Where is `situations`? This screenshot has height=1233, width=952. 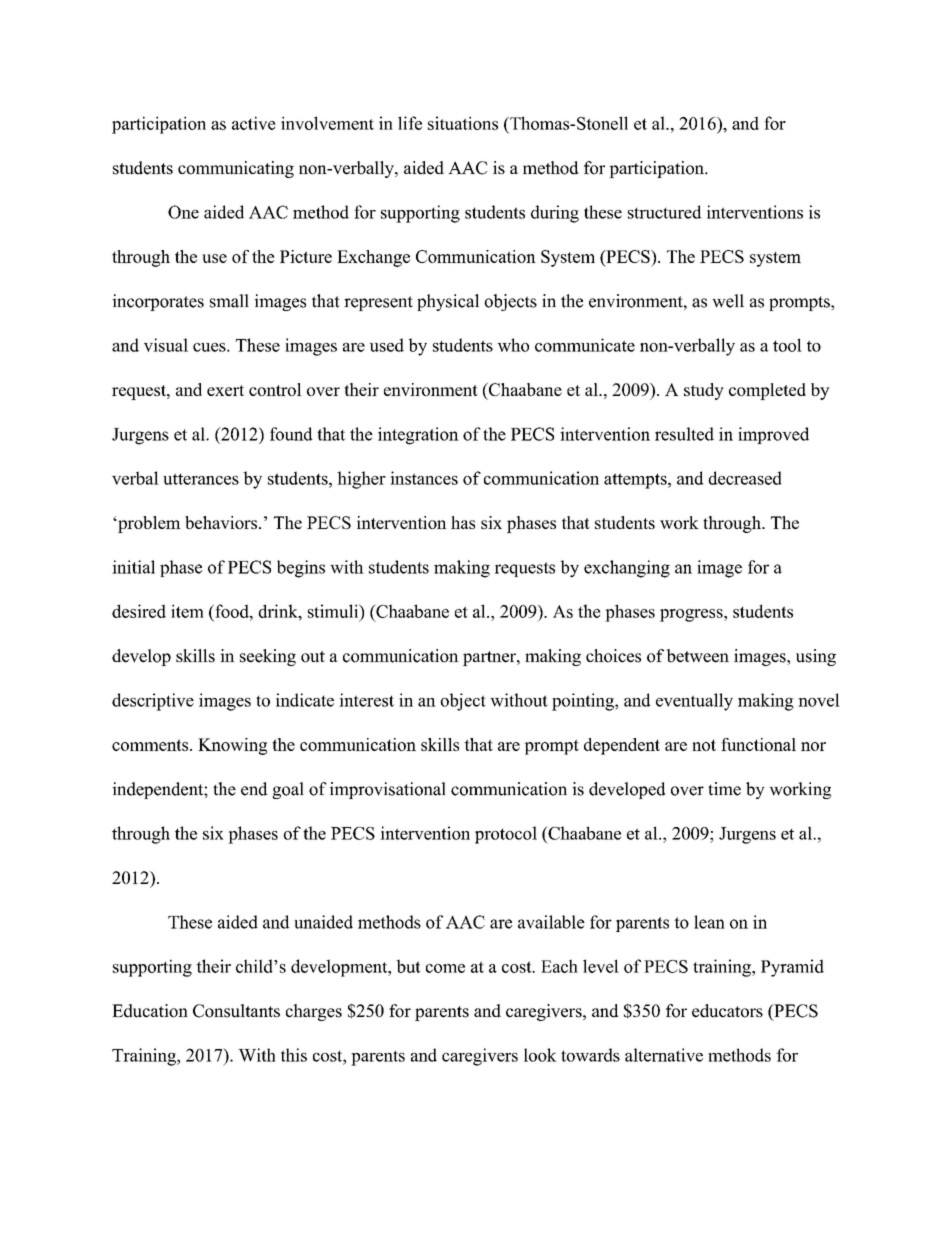
situations is located at coordinates (463, 123).
